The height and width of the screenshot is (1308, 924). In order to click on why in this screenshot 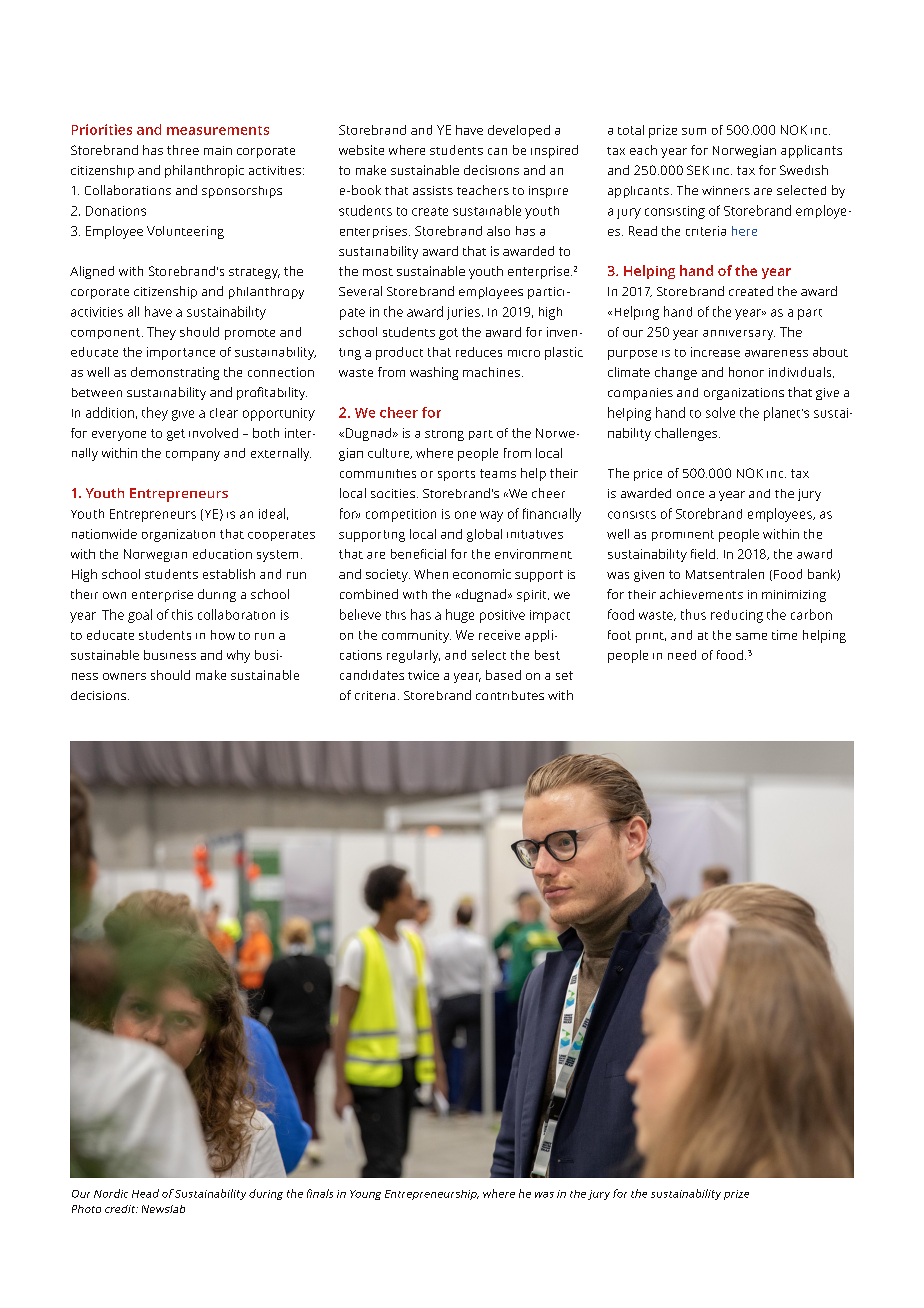, I will do `click(238, 656)`.
